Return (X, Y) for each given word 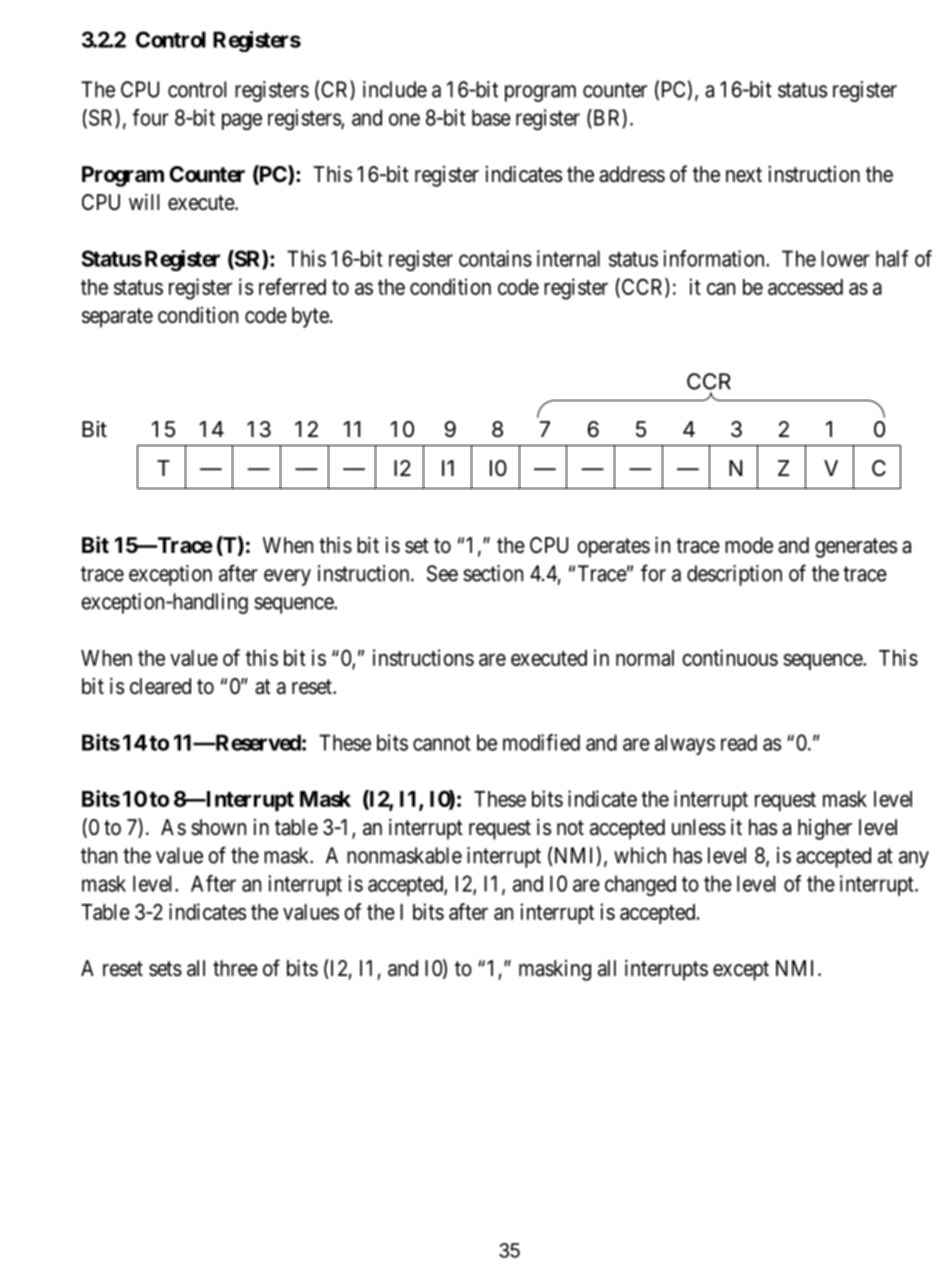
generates (856, 548)
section (493, 573)
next (744, 175)
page (242, 121)
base (491, 117)
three (235, 968)
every (287, 577)
